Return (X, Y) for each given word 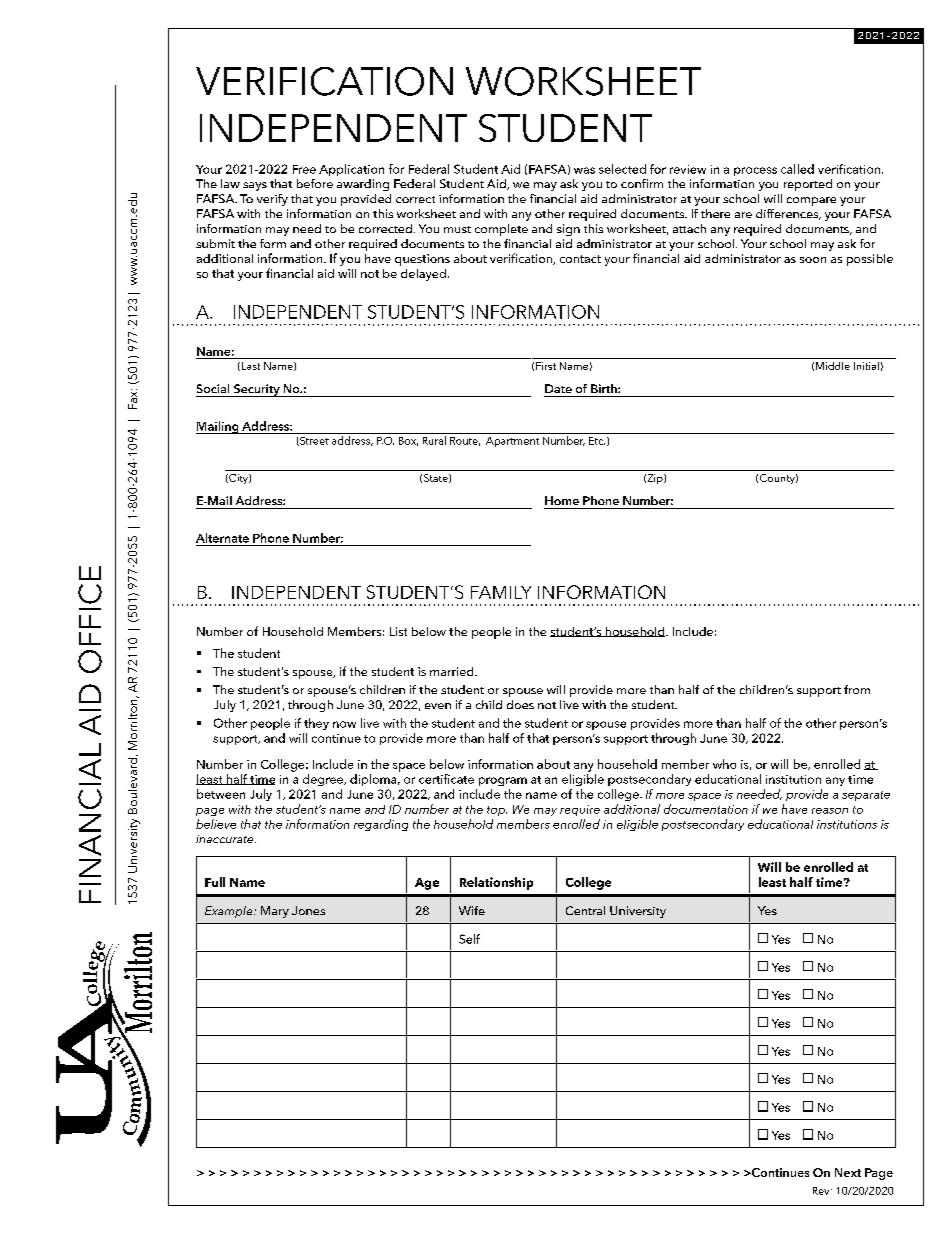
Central (585, 910)
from (857, 689)
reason (830, 811)
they (316, 724)
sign (568, 230)
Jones (308, 910)
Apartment (512, 442)
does (520, 704)
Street (313, 441)
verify (272, 200)
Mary (275, 912)
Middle (833, 366)
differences (788, 214)
